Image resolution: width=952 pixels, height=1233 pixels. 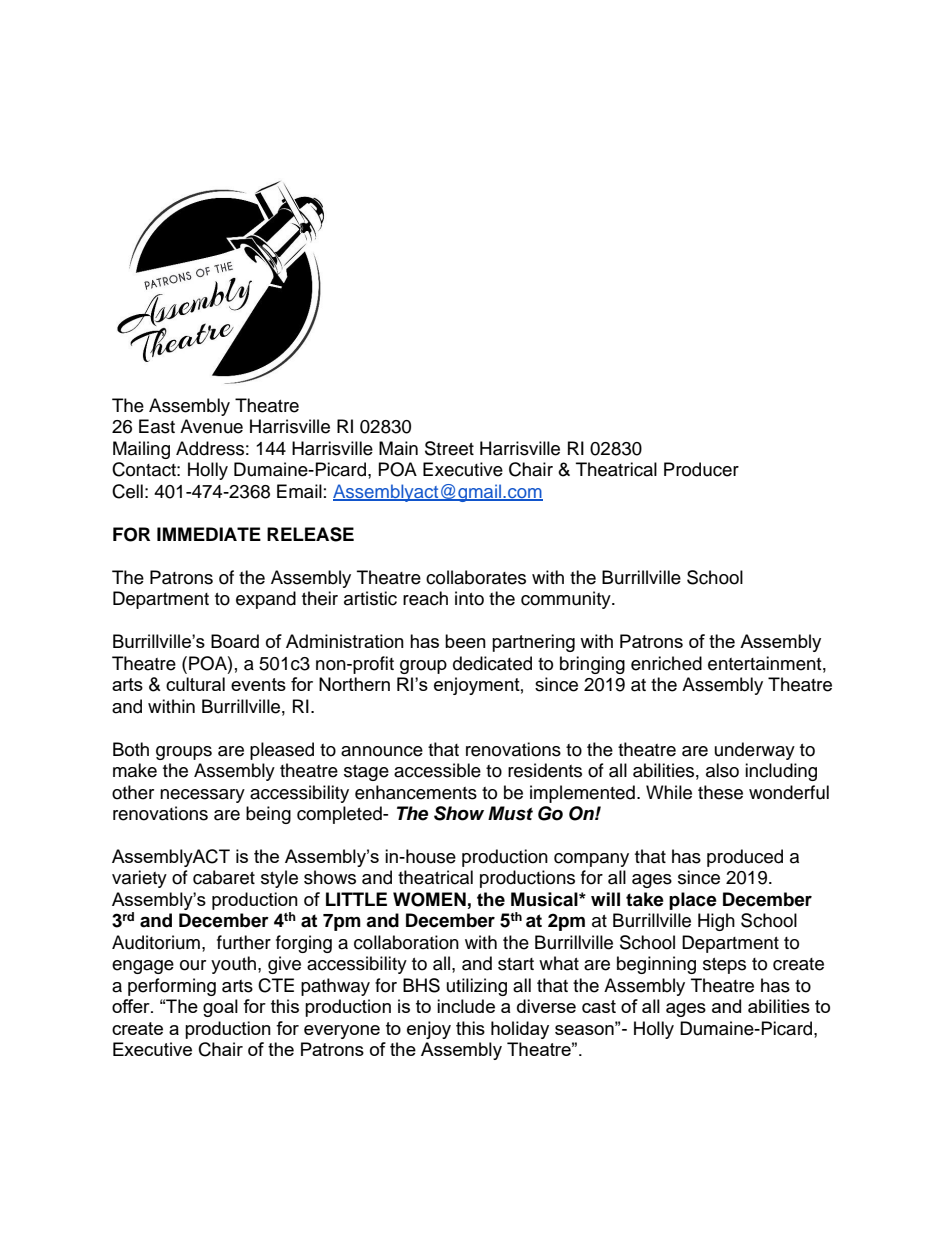 I want to click on announce, so click(x=382, y=751).
